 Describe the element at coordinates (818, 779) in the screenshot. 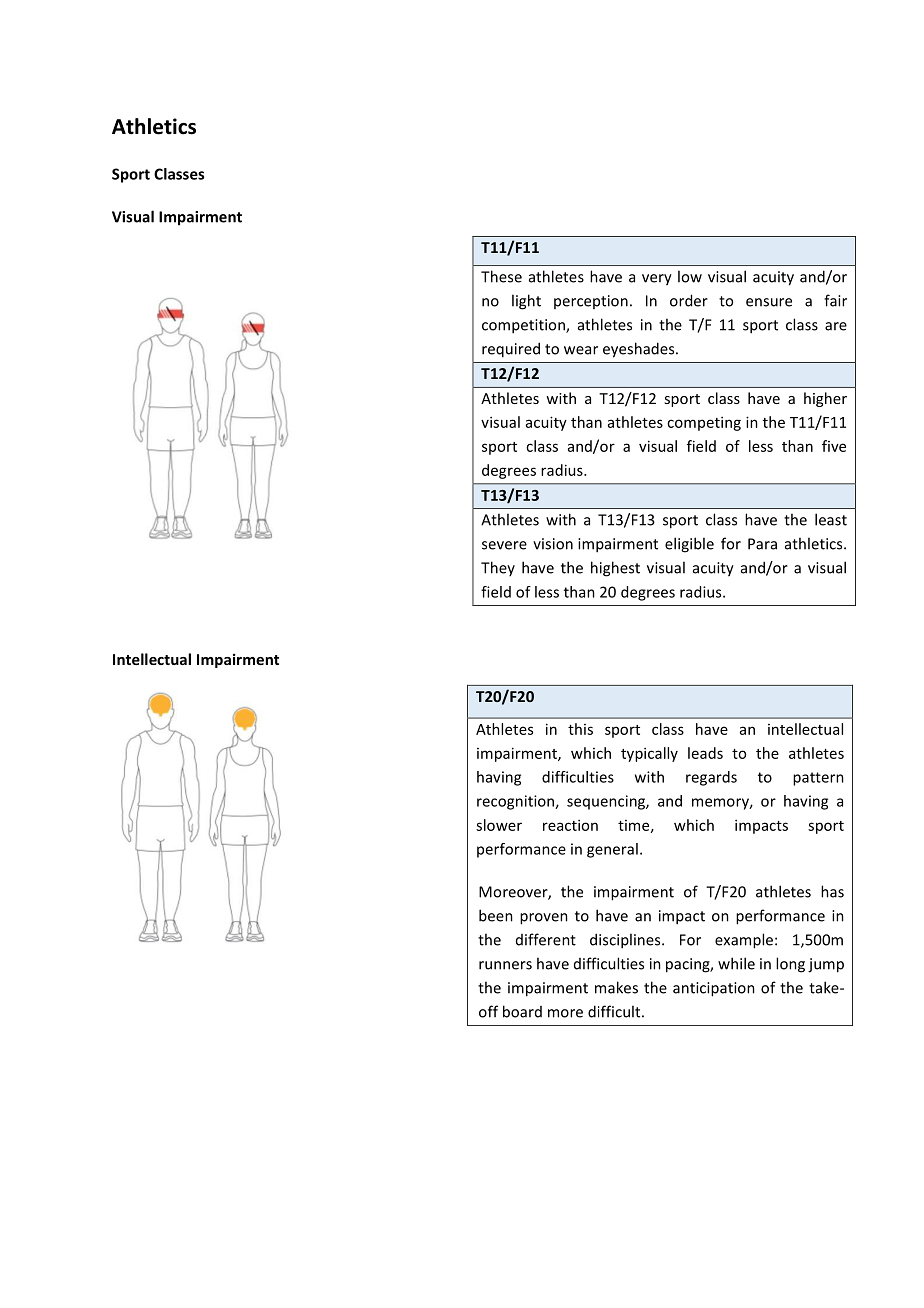

I see `pattern` at that location.
